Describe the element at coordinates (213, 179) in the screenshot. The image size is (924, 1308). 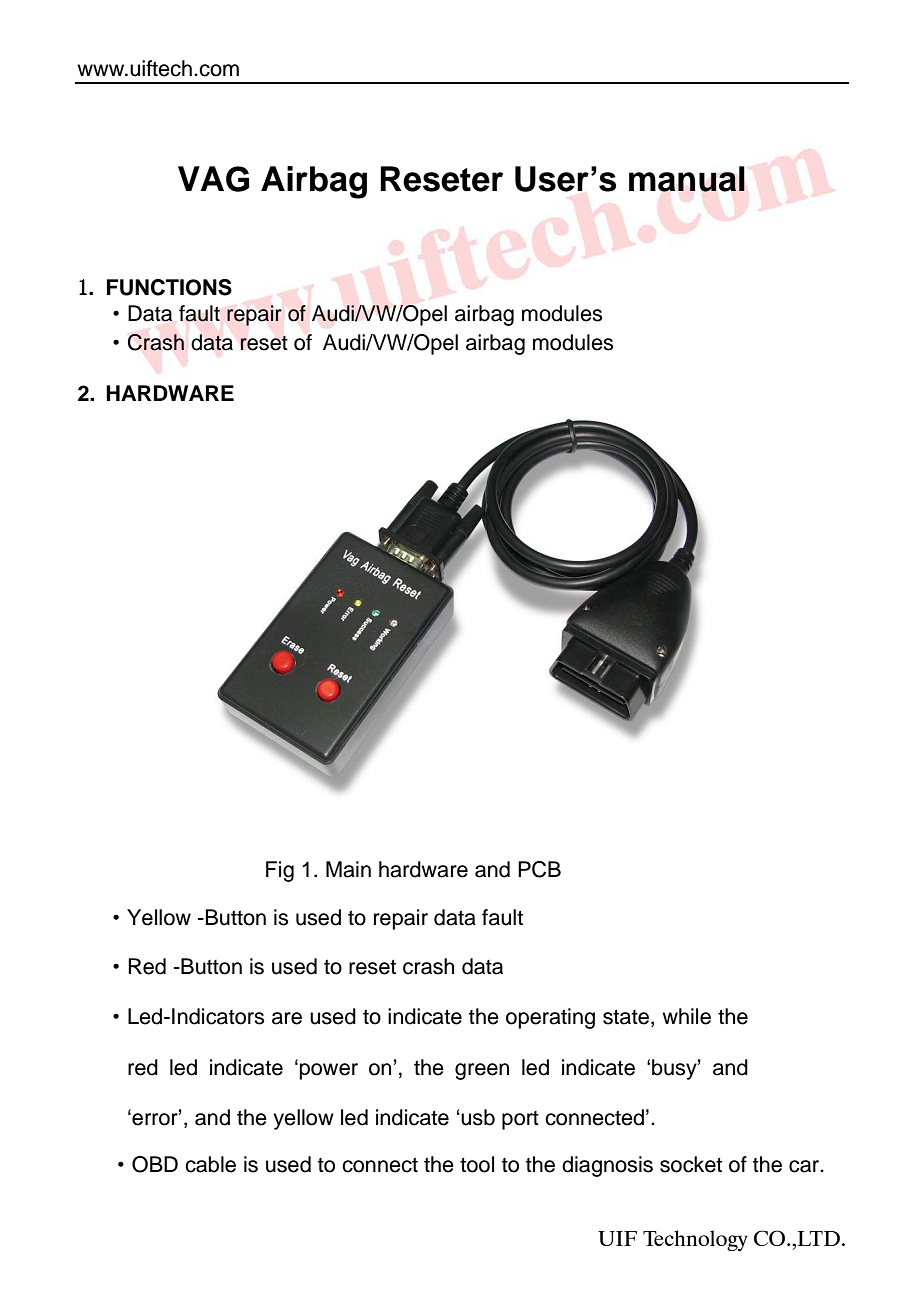
I see `VAG` at that location.
